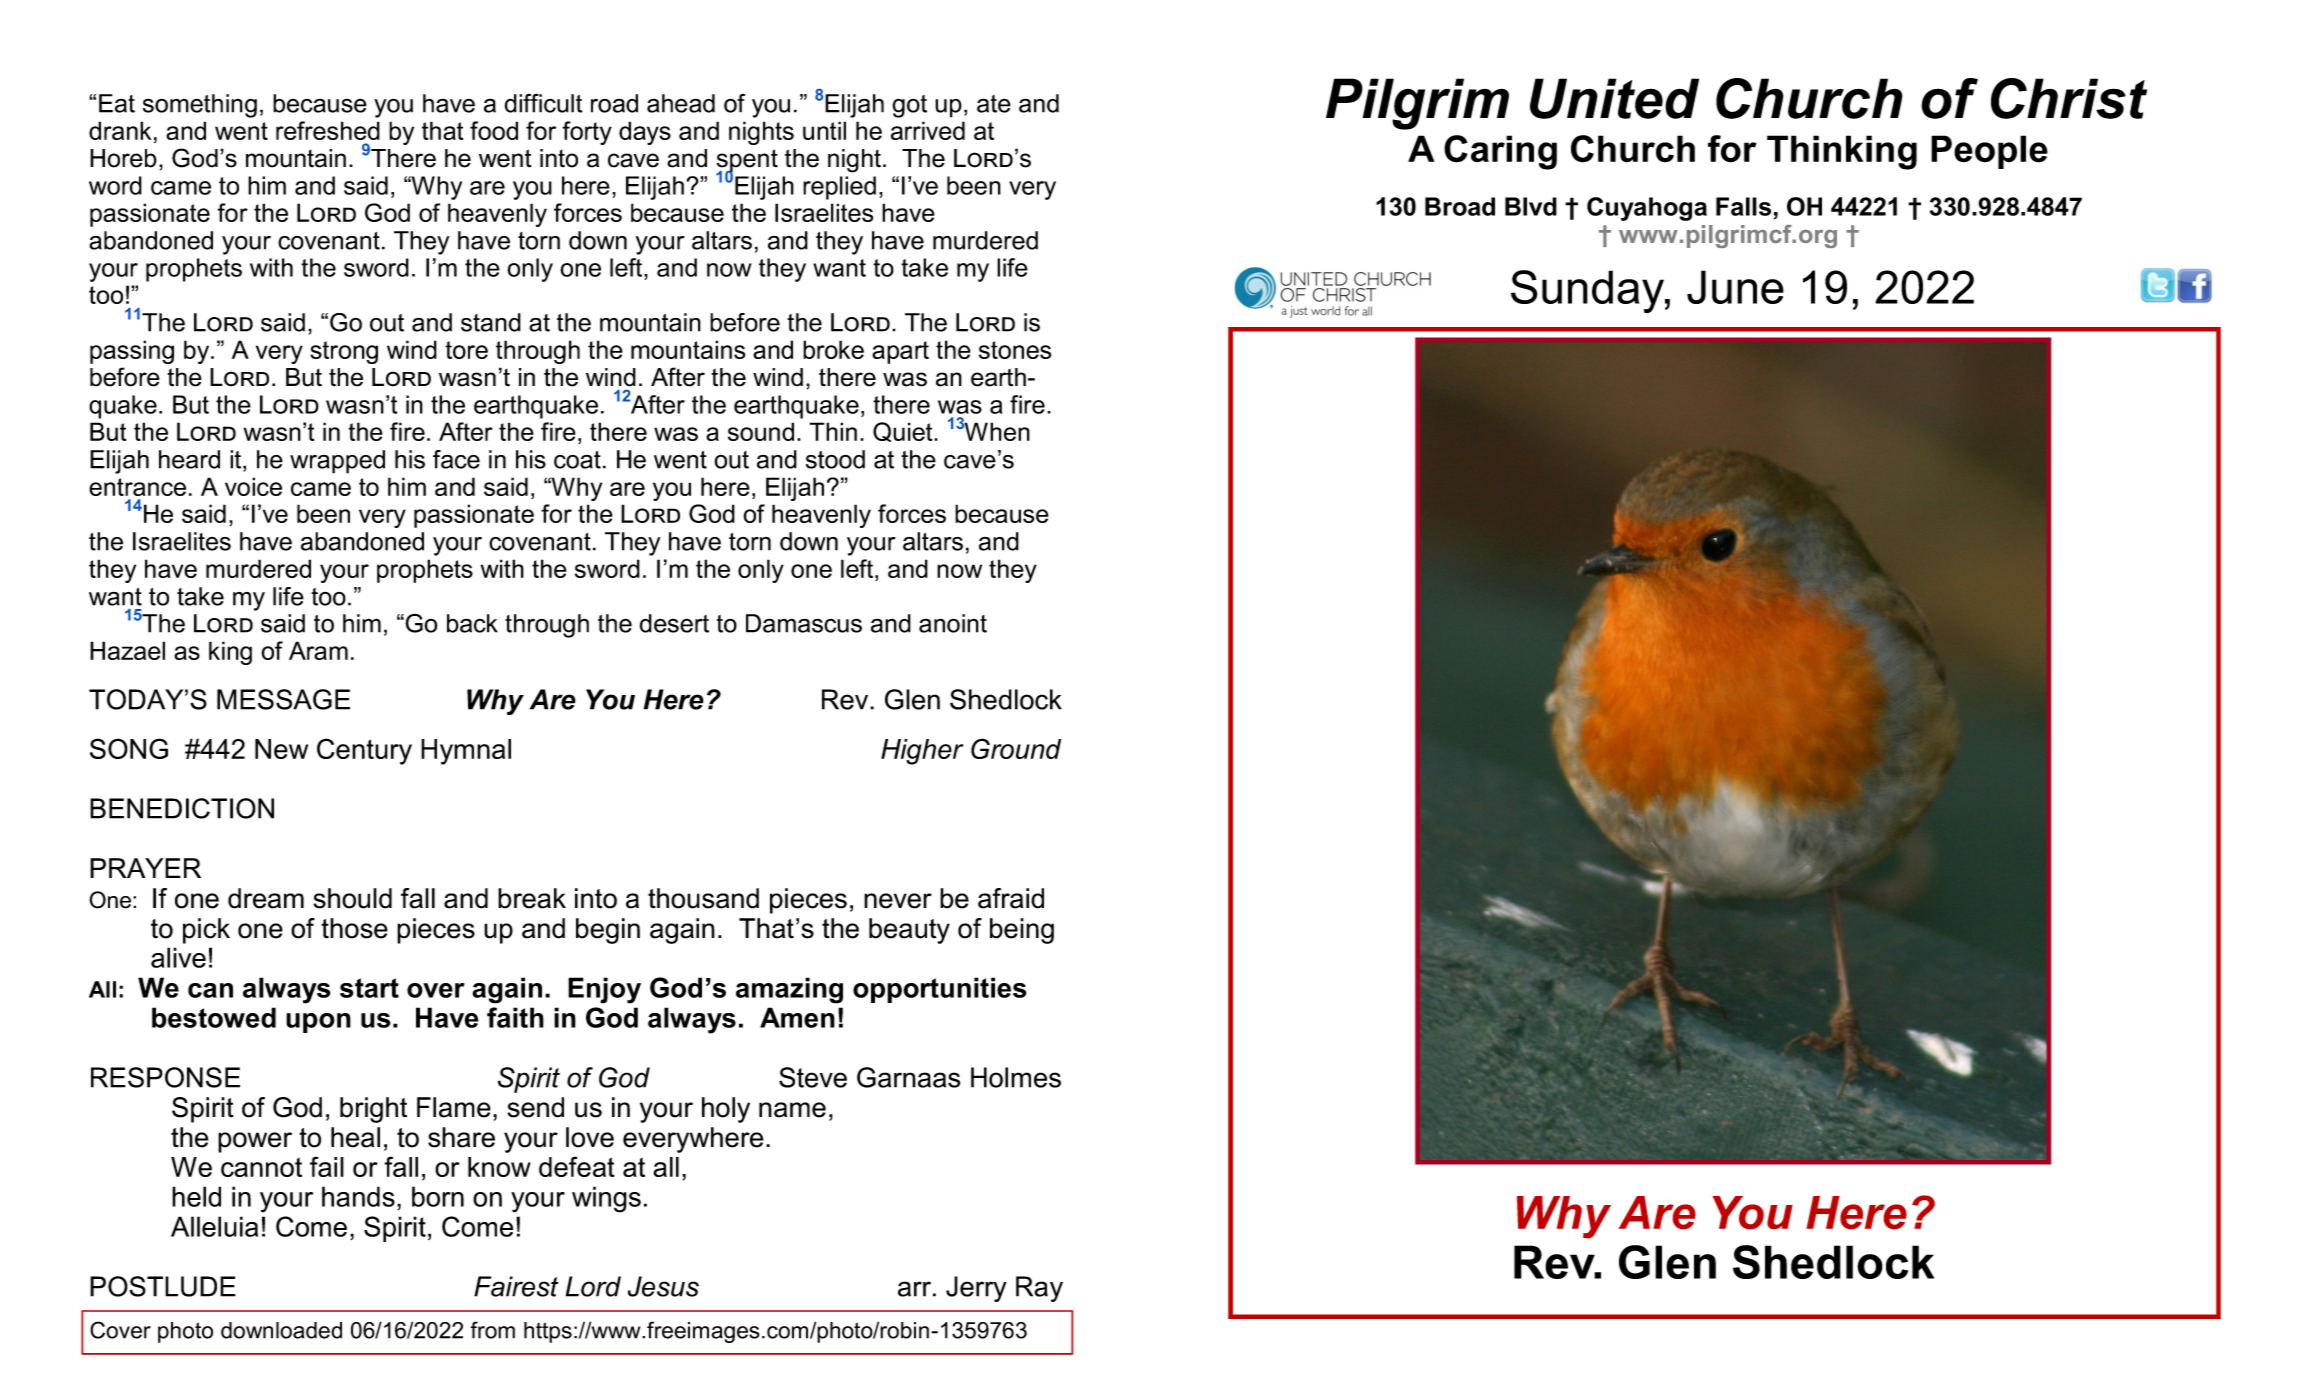 This screenshot has height=1399, width=2305. What do you see at coordinates (283, 699) in the screenshot?
I see `MESSAGE` at bounding box center [283, 699].
